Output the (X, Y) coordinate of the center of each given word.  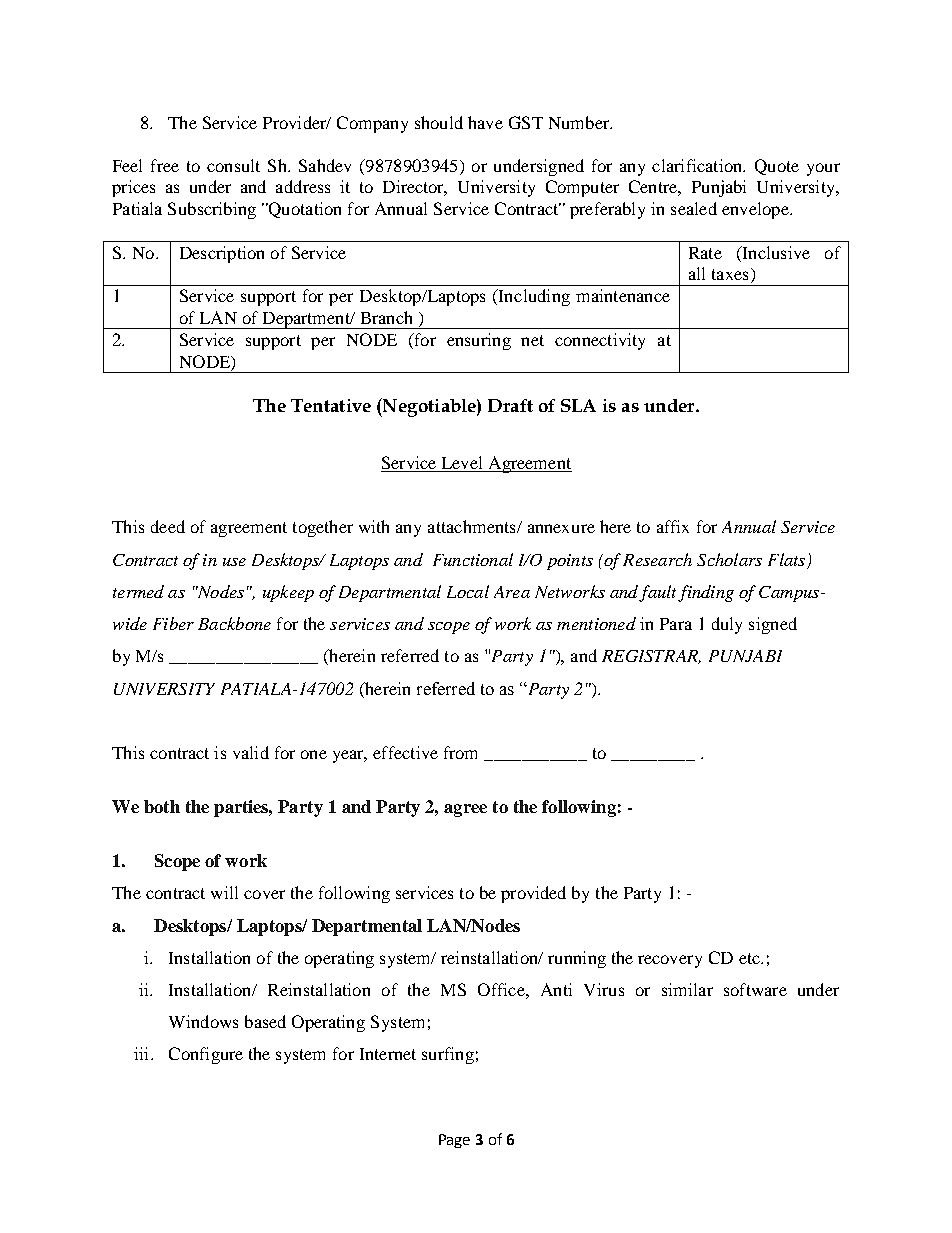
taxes (730, 274)
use (234, 562)
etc (751, 958)
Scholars (729, 559)
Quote (777, 167)
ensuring (479, 341)
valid (251, 752)
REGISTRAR (651, 657)
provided (533, 894)
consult (233, 165)
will (224, 892)
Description (222, 254)
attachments (473, 526)
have (485, 122)
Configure (206, 1055)
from (460, 752)
